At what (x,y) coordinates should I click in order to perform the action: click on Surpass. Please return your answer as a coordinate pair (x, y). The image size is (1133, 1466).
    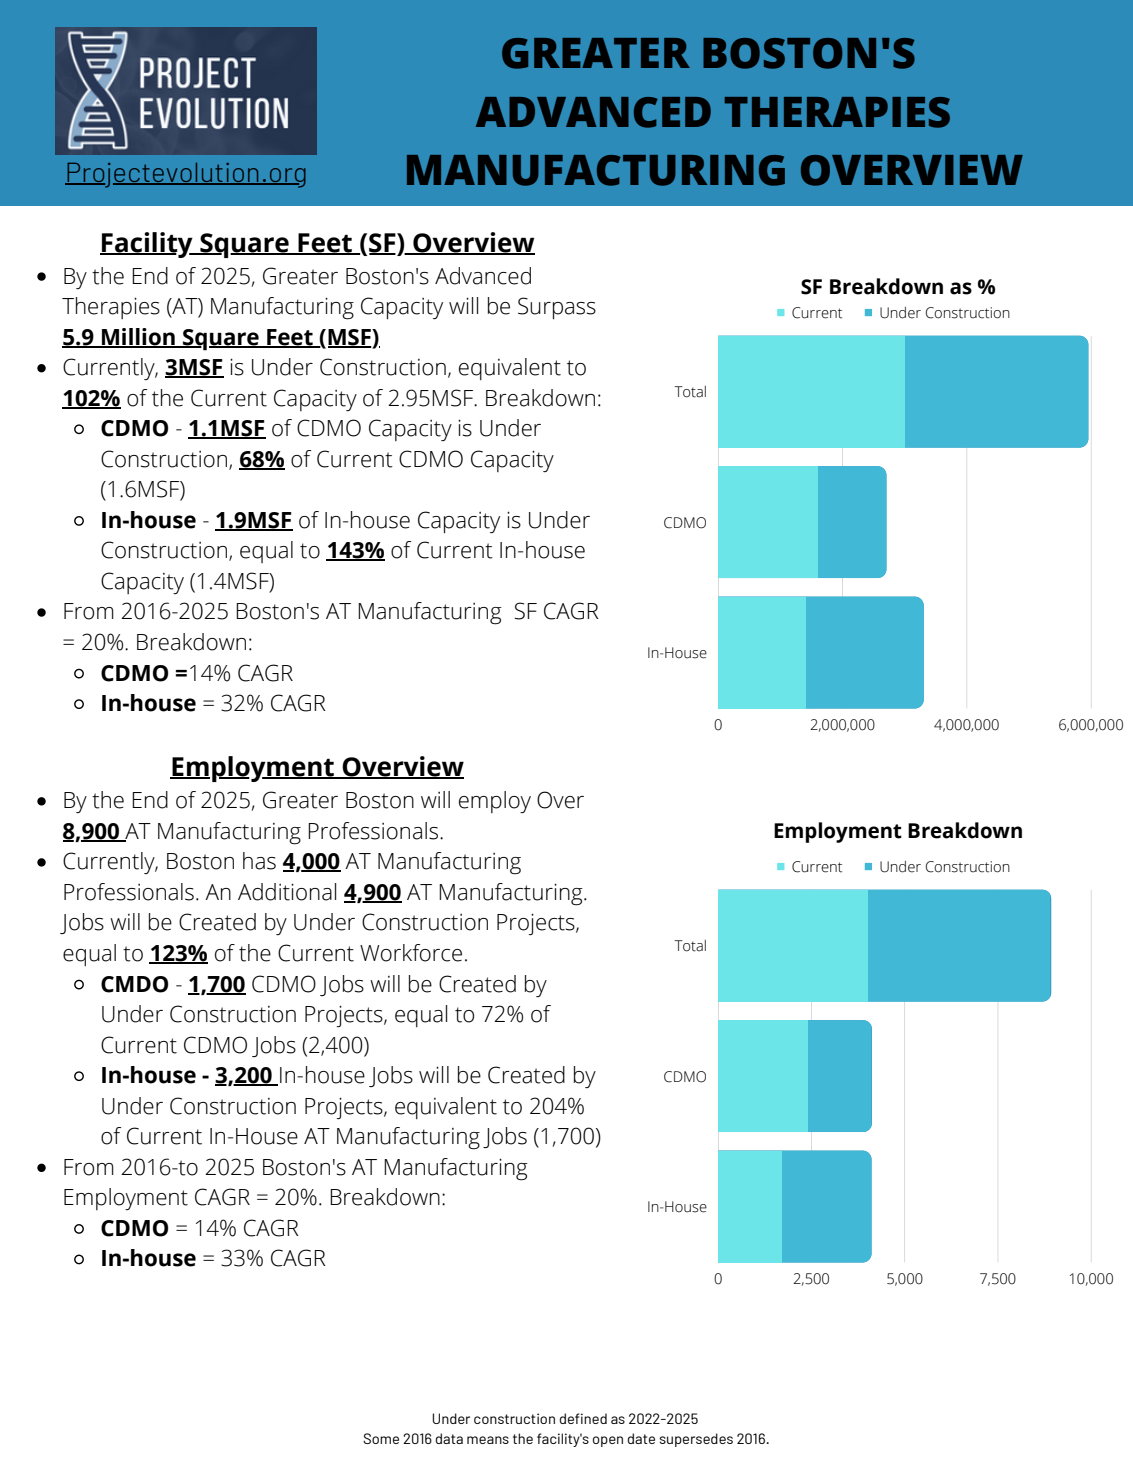
    Looking at the image, I should click on (557, 308).
